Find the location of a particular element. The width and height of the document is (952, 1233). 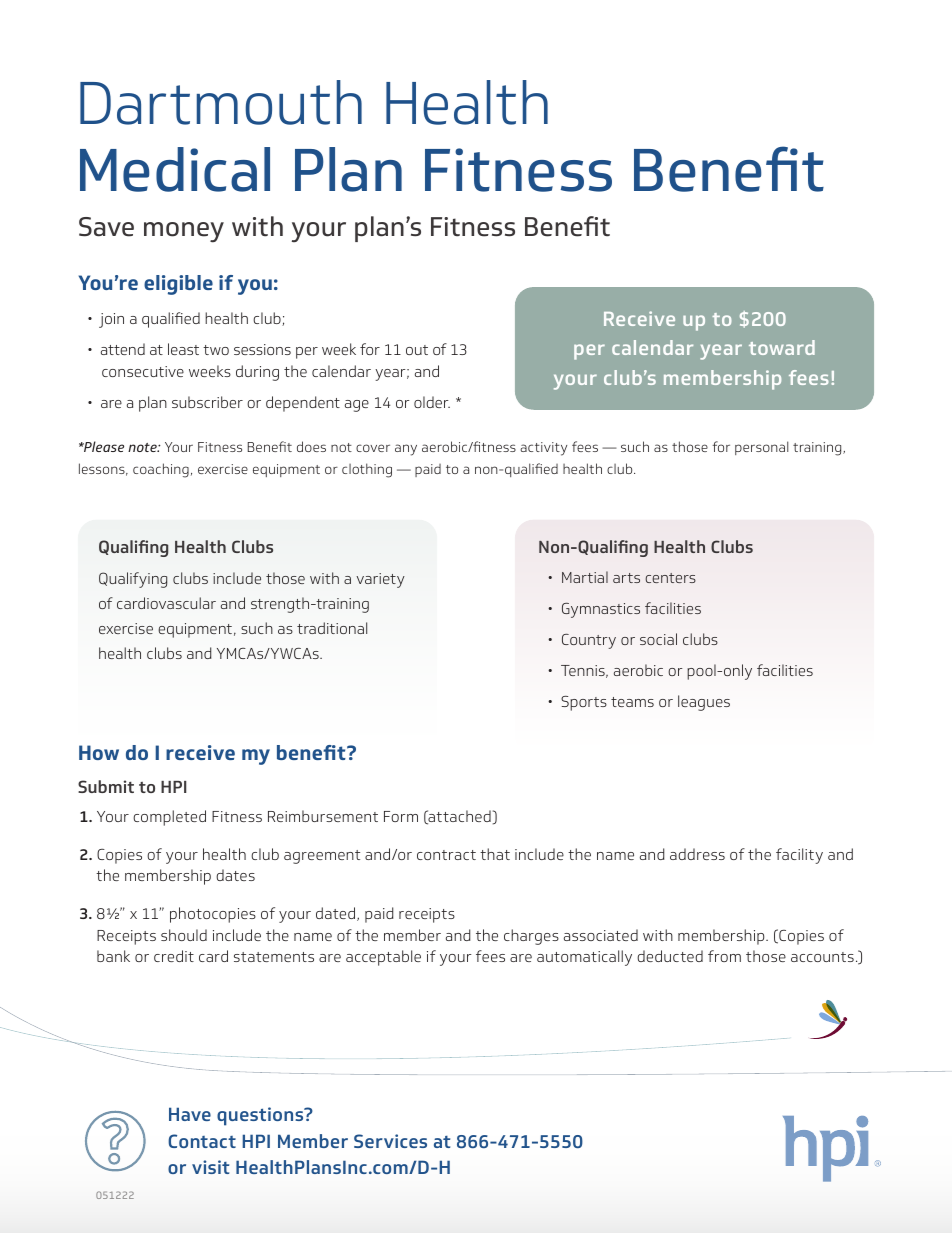

toward is located at coordinates (782, 347).
